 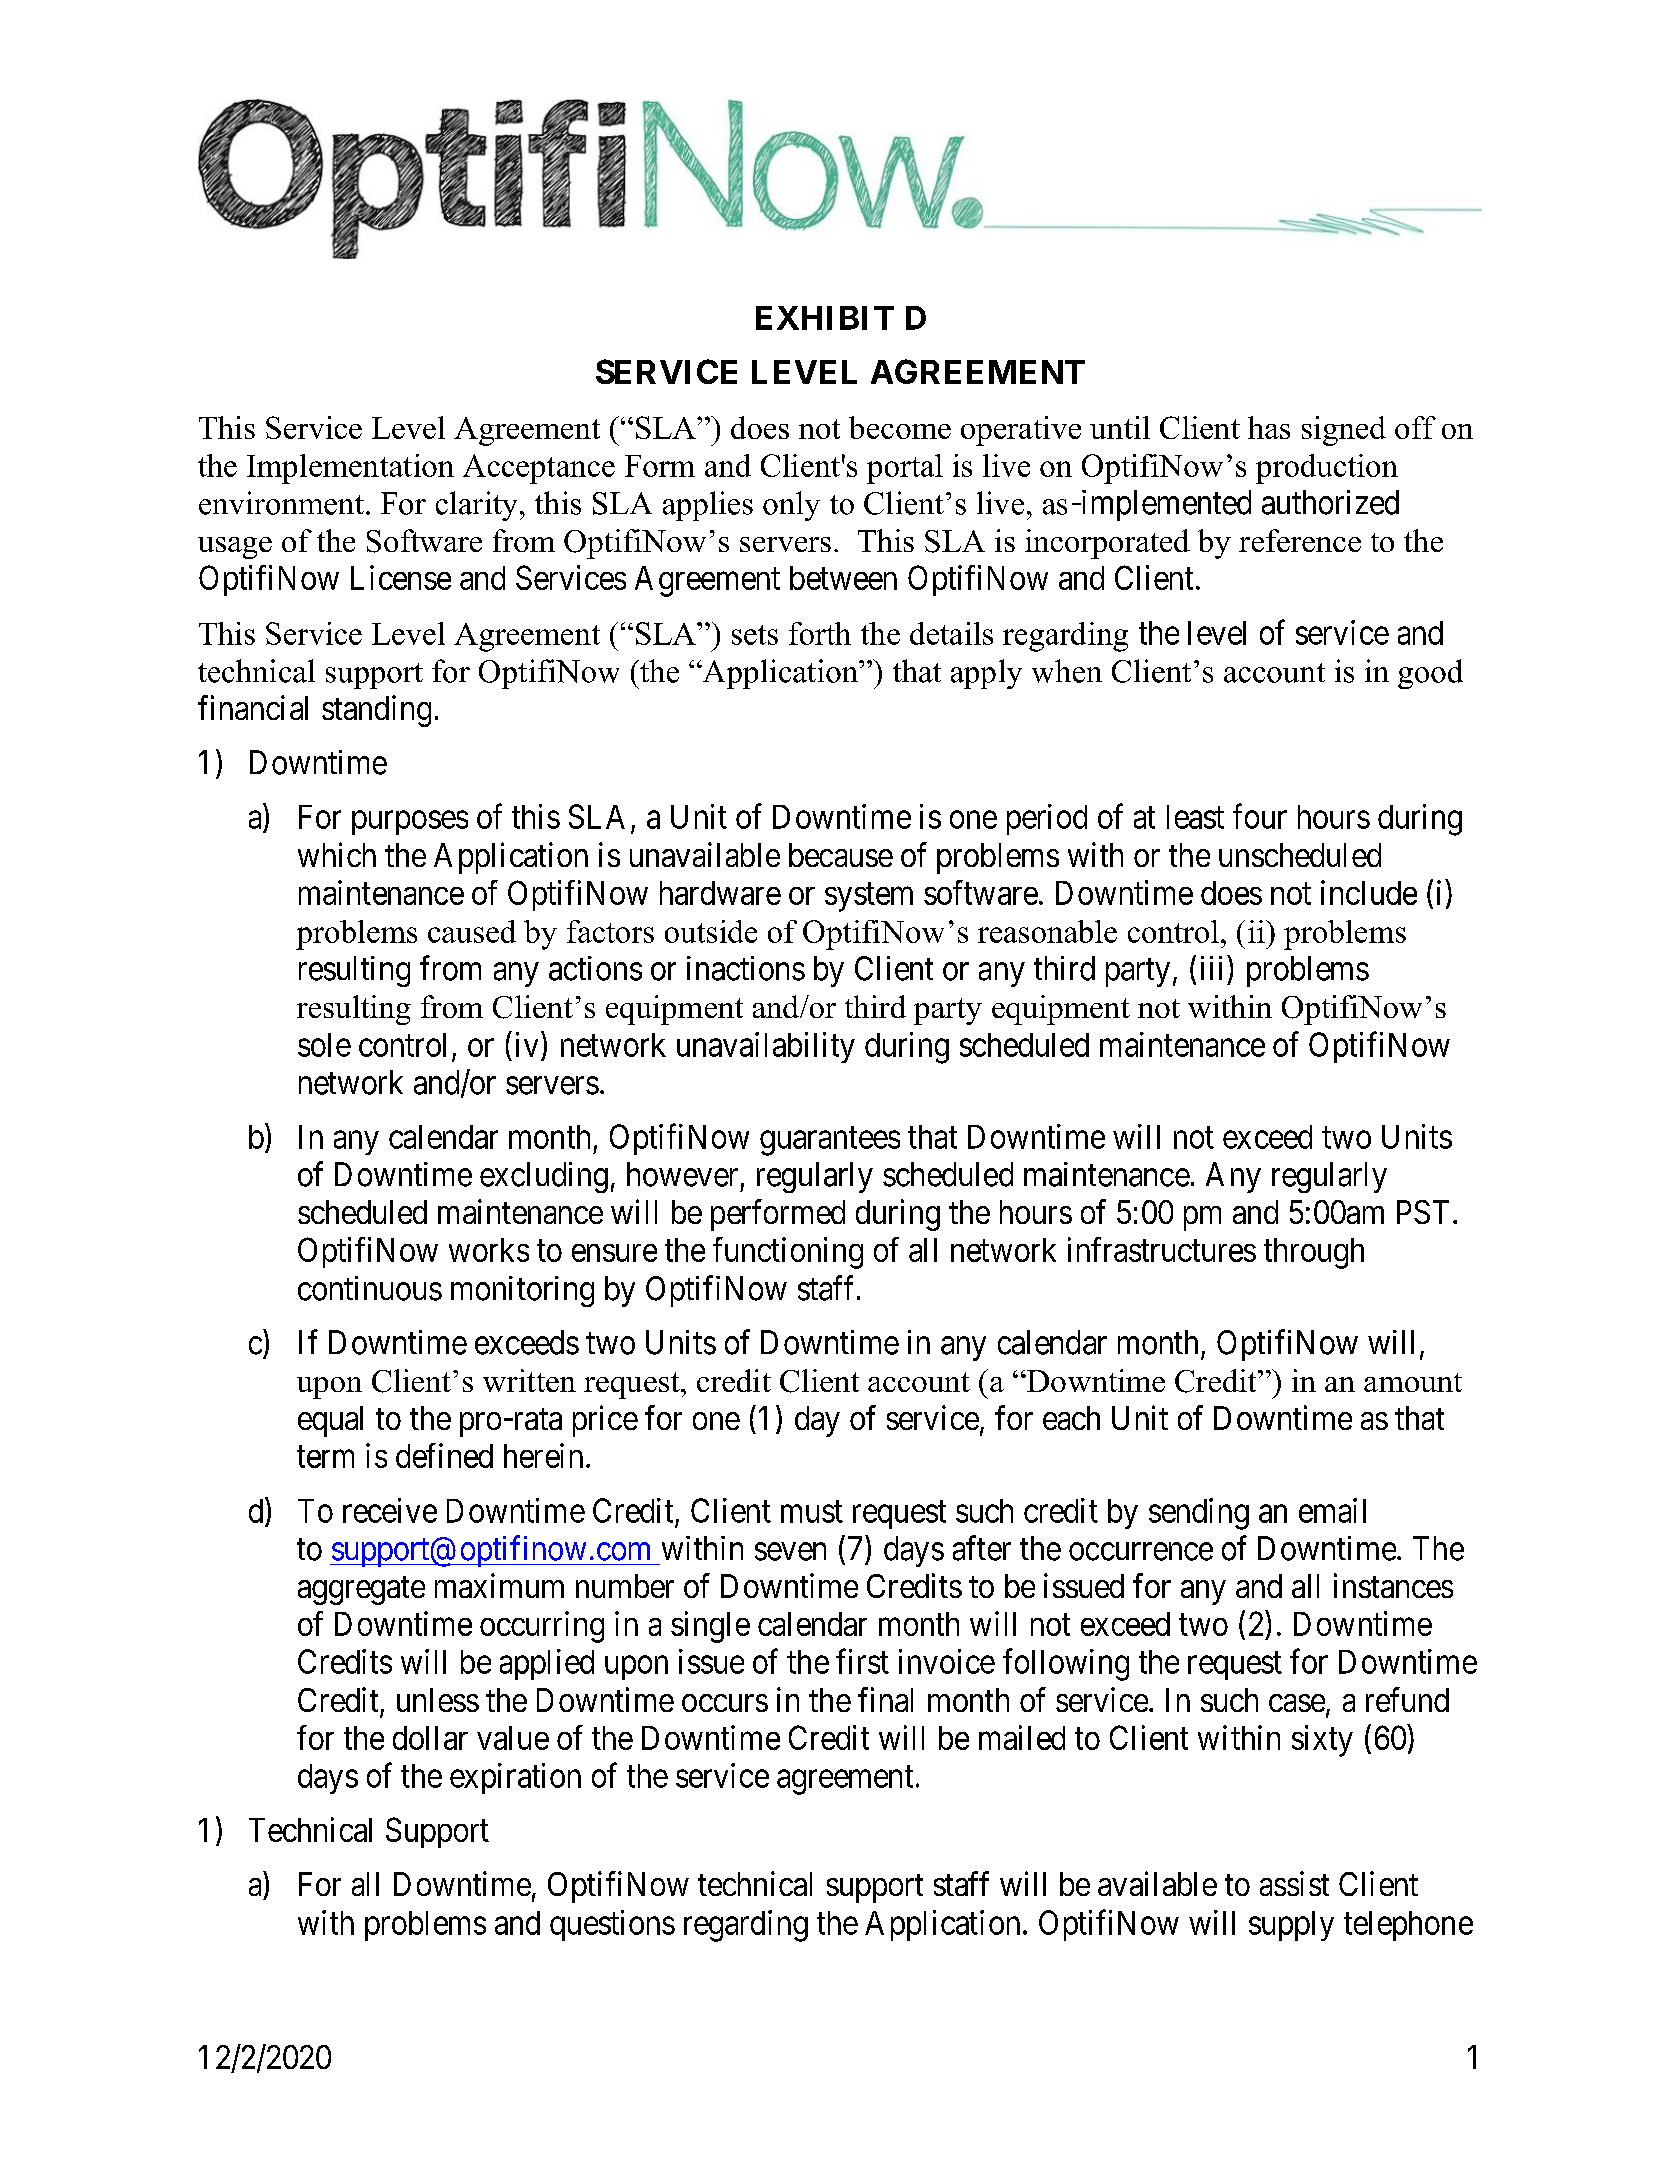 I want to click on has, so click(x=1269, y=427).
